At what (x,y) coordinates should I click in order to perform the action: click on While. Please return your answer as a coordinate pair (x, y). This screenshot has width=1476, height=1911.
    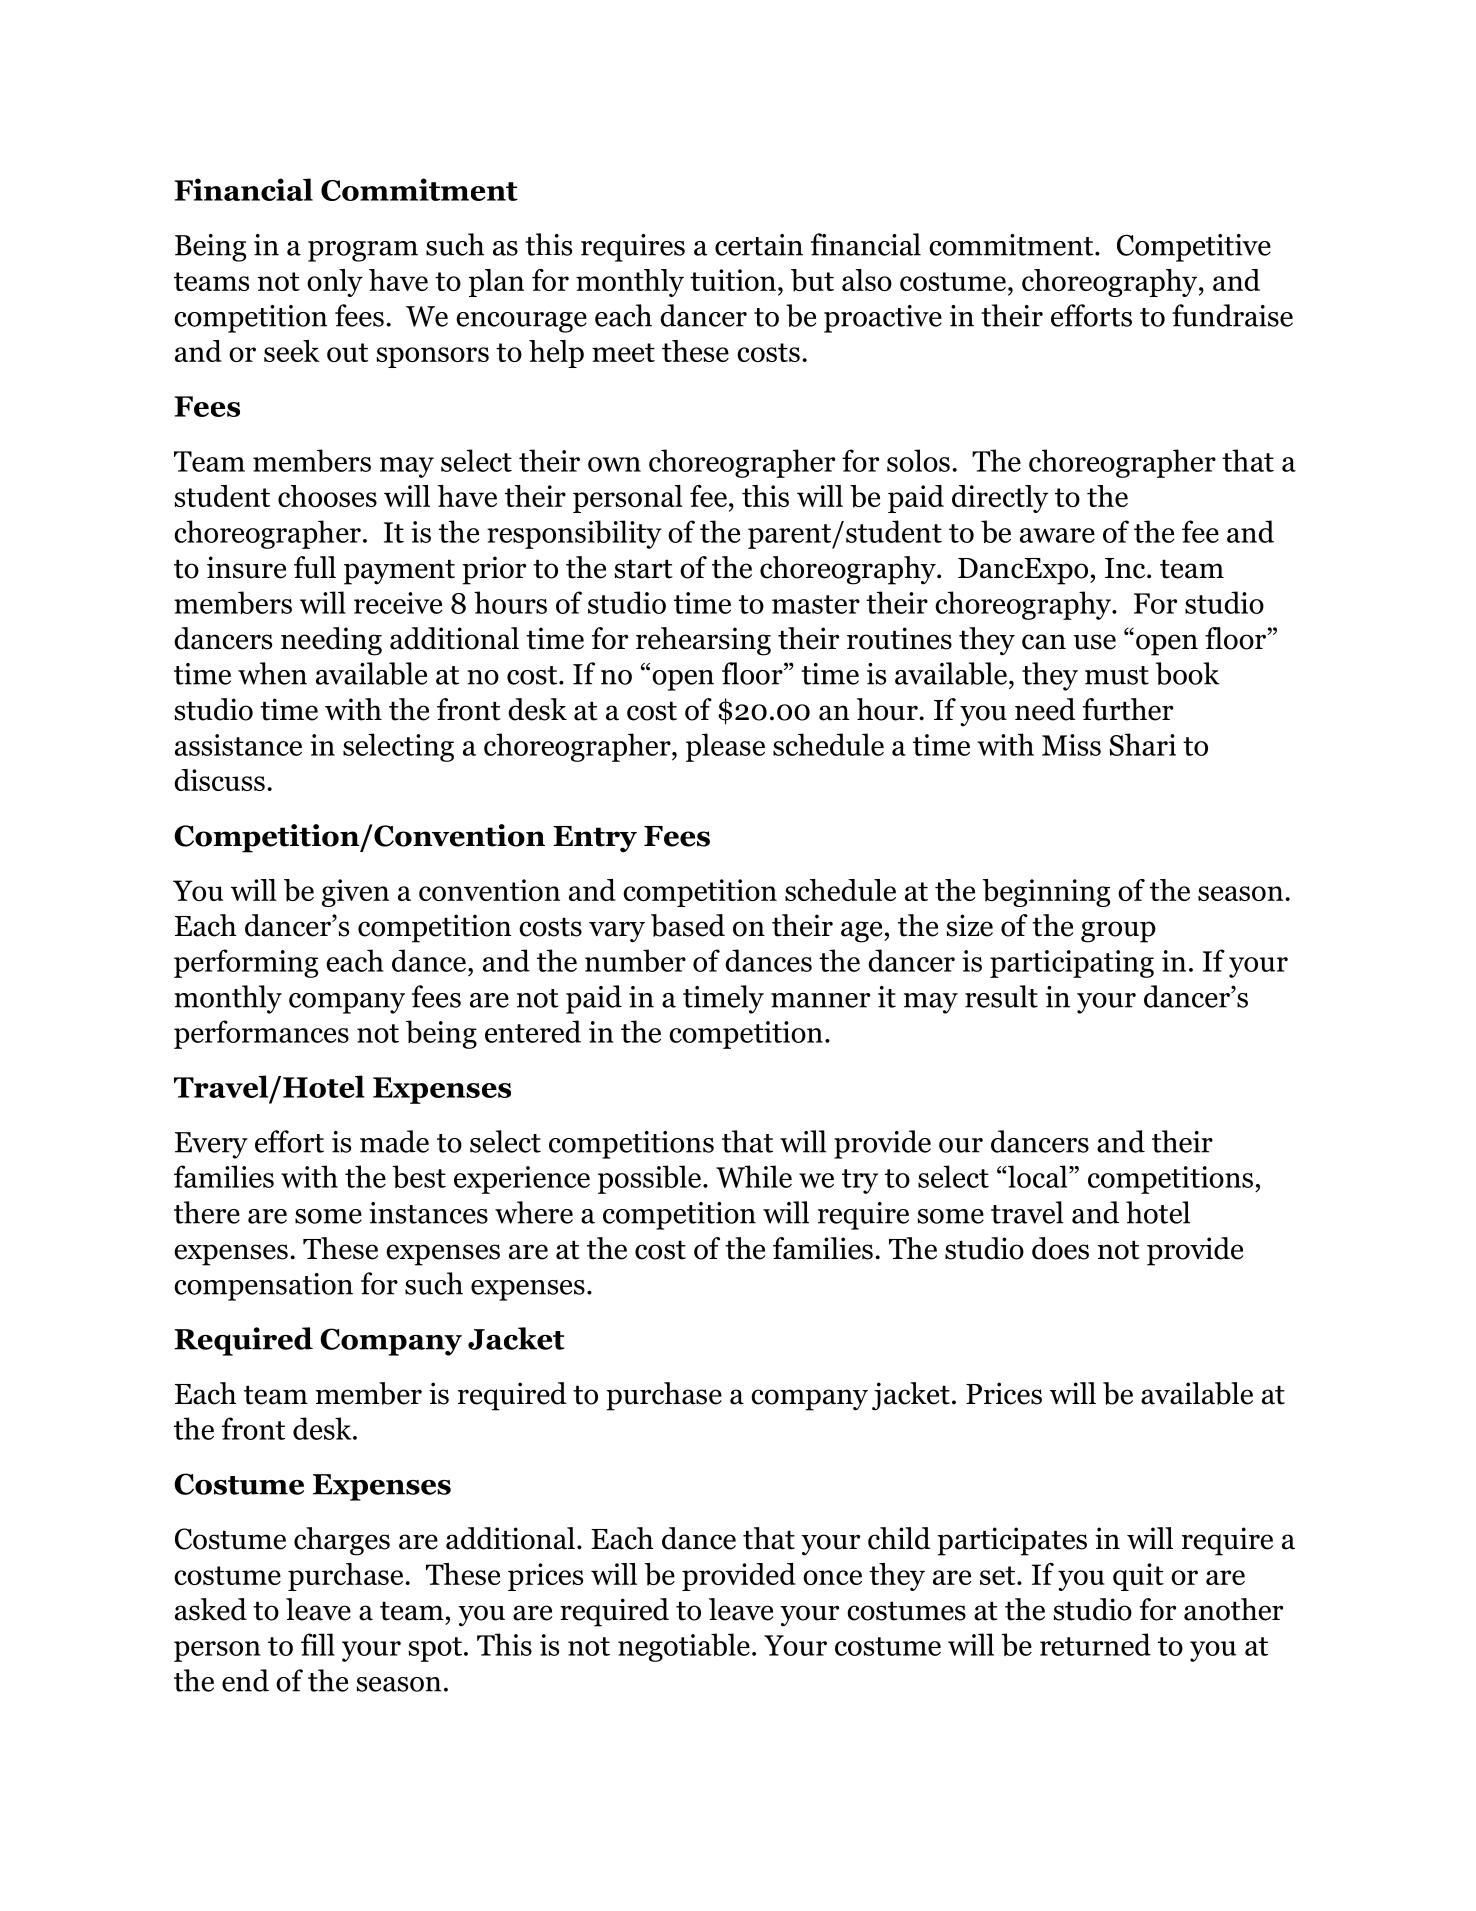
    Looking at the image, I should click on (754, 1176).
